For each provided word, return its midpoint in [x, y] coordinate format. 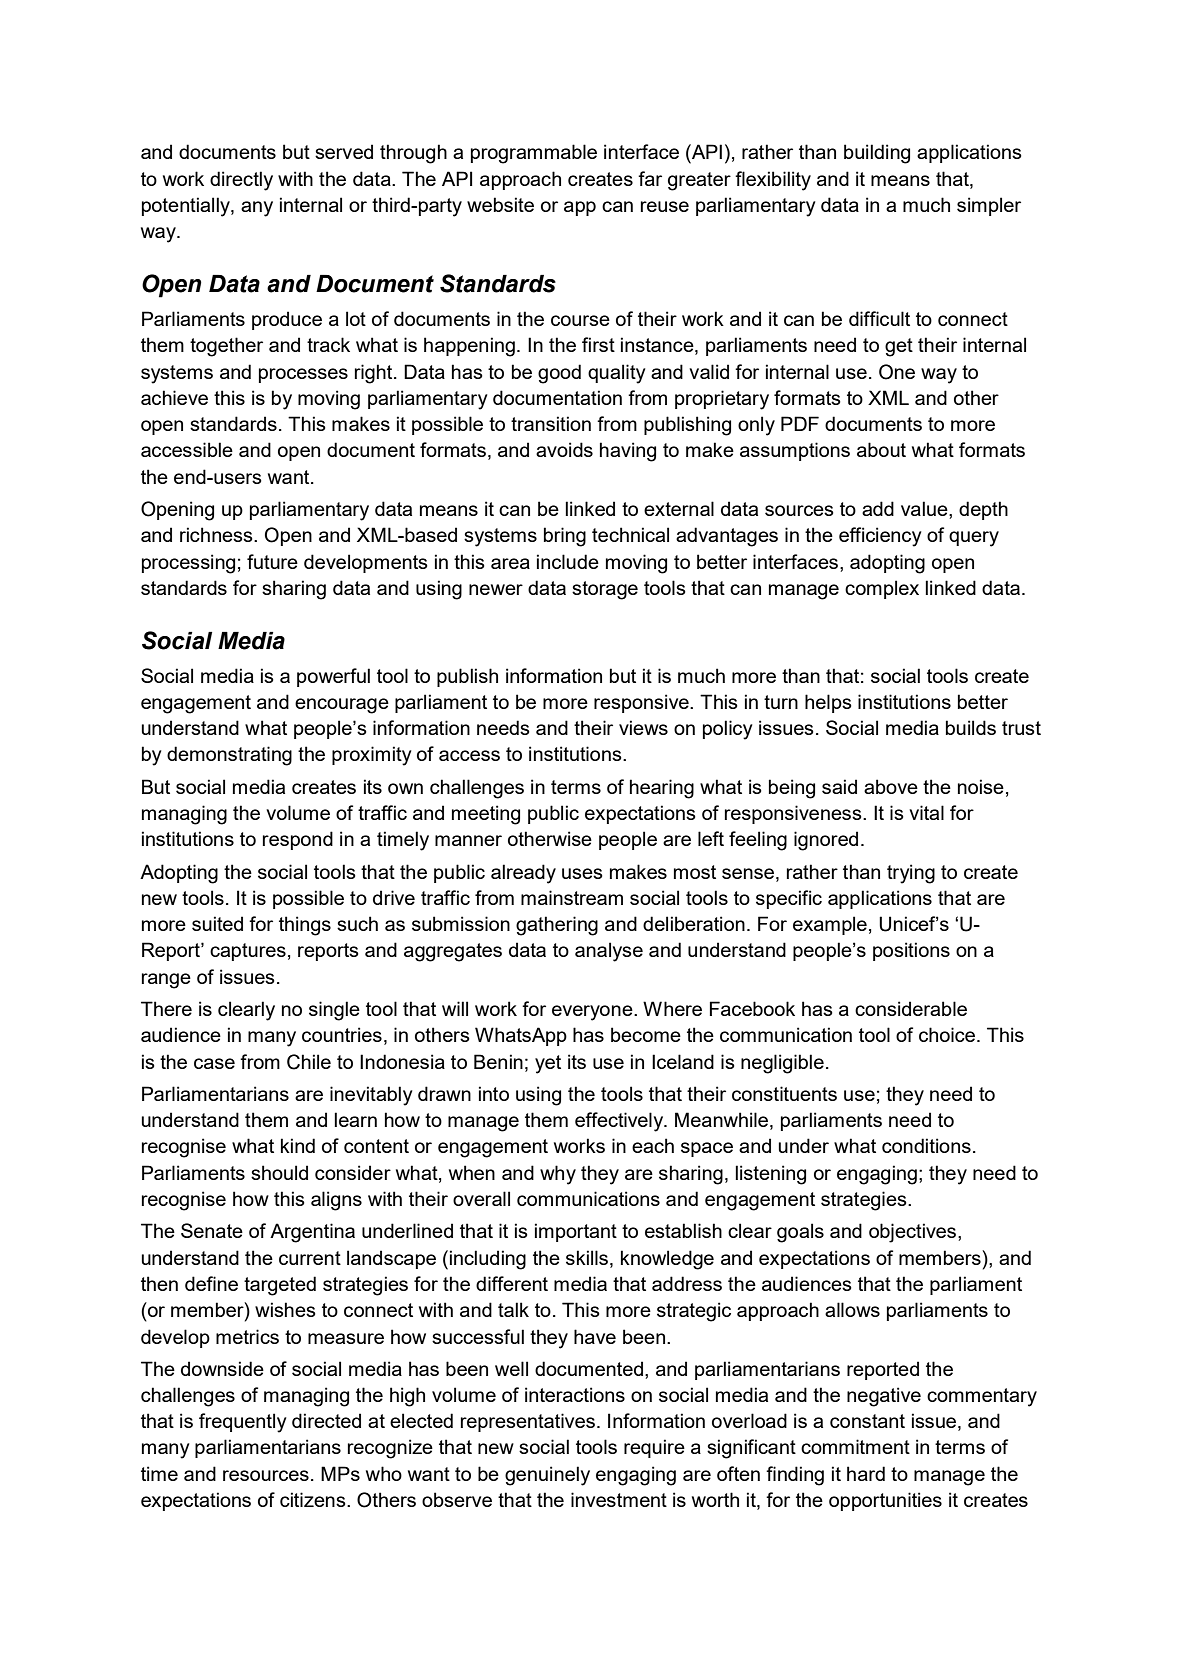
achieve [174, 397]
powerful [333, 677]
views [643, 727]
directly [241, 181]
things [305, 926]
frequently [242, 1423]
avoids [564, 449]
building [877, 154]
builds [971, 727]
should [279, 1172]
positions [911, 951]
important [576, 1232]
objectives [914, 1233]
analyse [609, 952]
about [881, 449]
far [650, 178]
